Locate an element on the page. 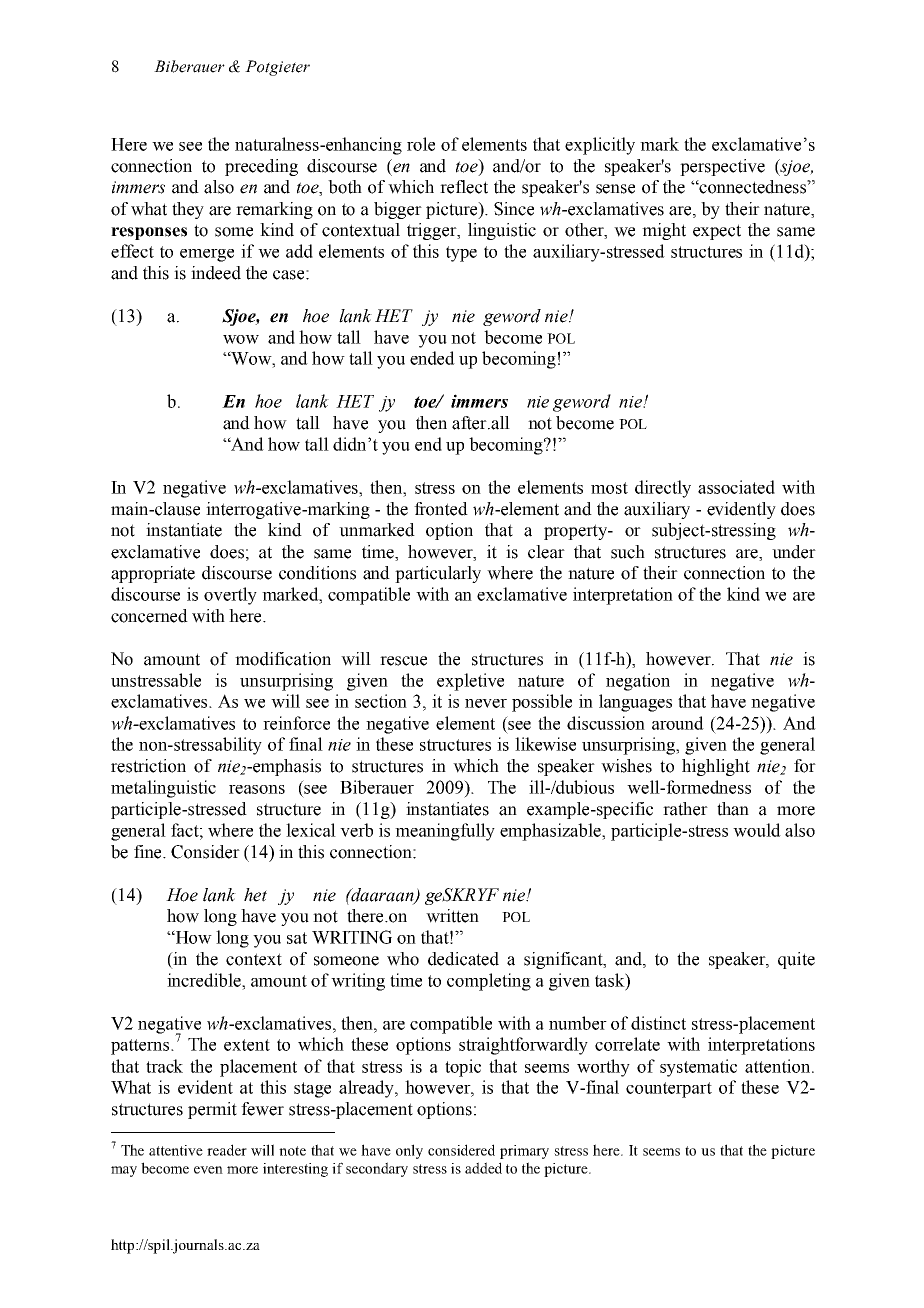 The height and width of the document is (1308, 924). reader is located at coordinates (227, 1150).
